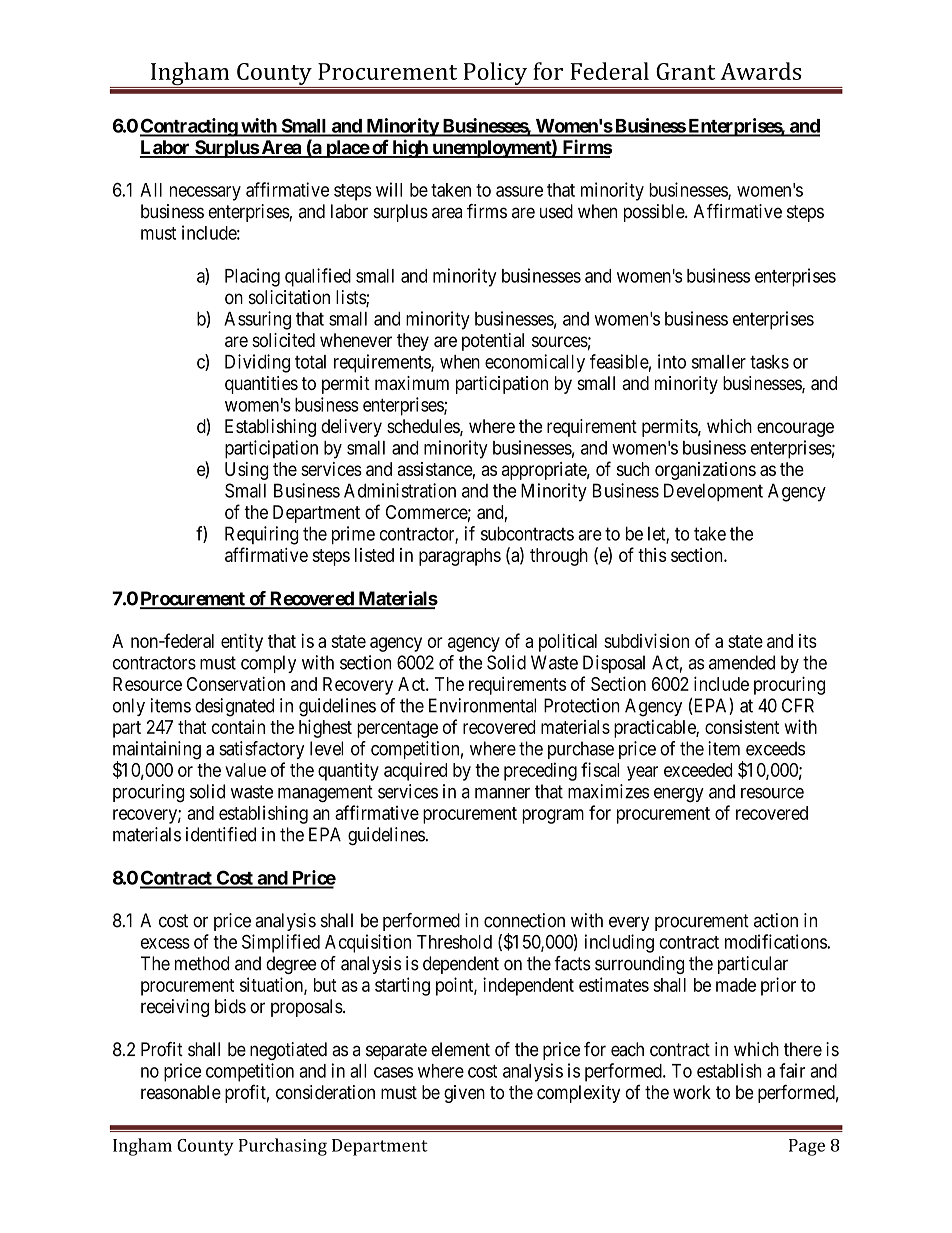 Image resolution: width=952 pixels, height=1233 pixels. What do you see at coordinates (257, 363) in the image?
I see `Dividing` at bounding box center [257, 363].
